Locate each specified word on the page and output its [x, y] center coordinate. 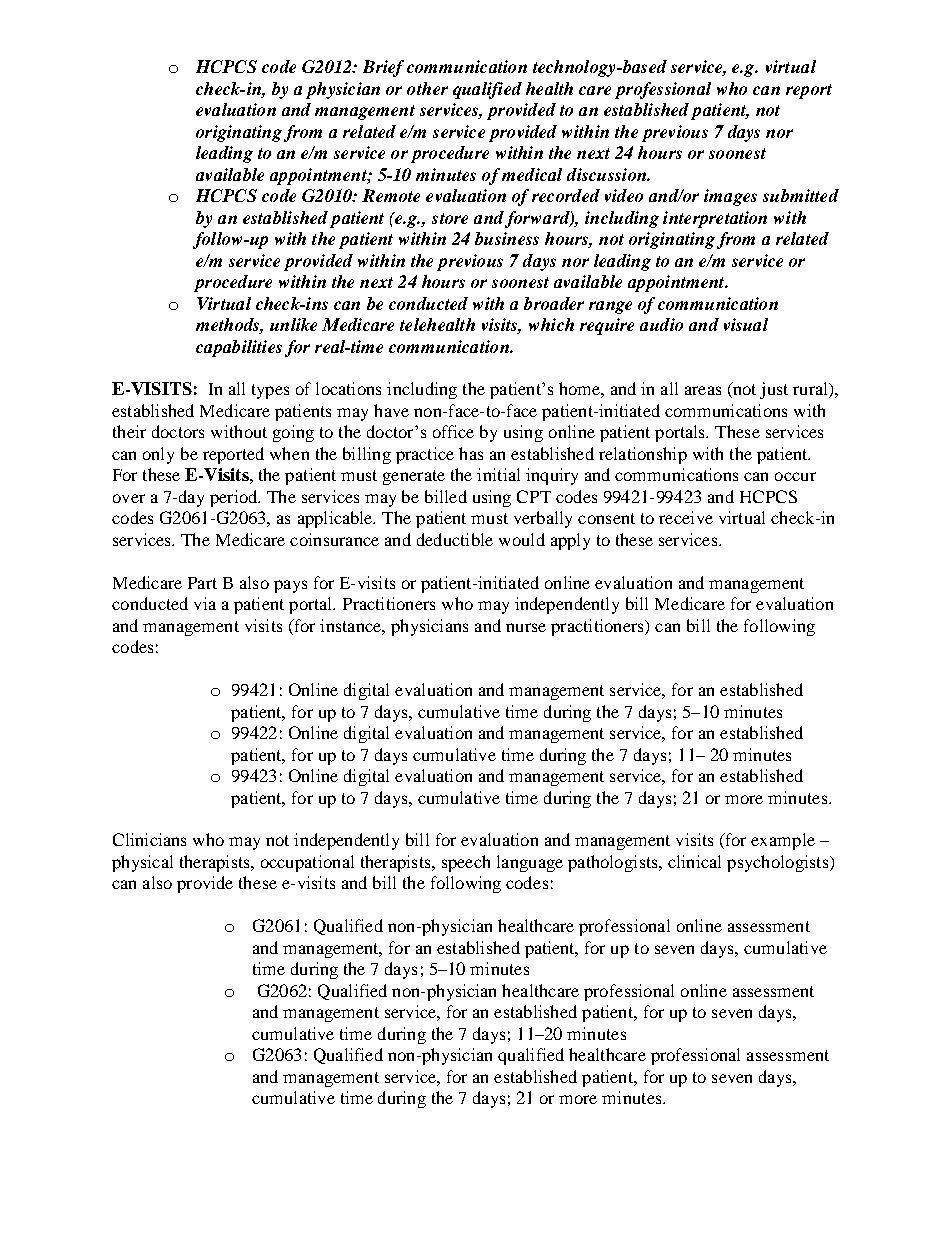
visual [746, 324]
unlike [293, 324]
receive [686, 517]
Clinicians [149, 839]
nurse [526, 627]
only [158, 455]
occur [795, 476]
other [427, 88]
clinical [694, 861]
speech [466, 863]
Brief [383, 68]
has [471, 453]
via [205, 603]
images [730, 197]
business [507, 238]
